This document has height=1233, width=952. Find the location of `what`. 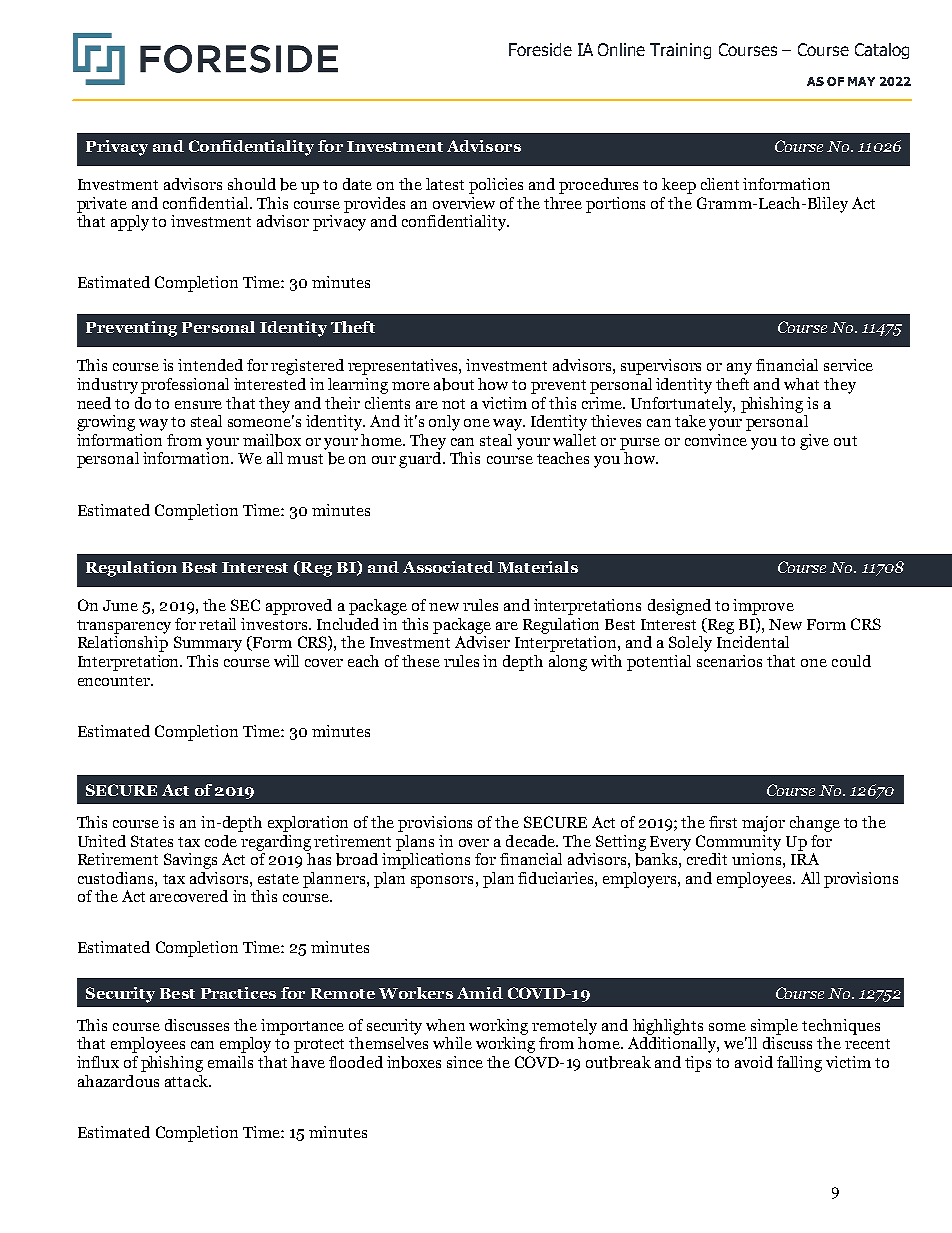

what is located at coordinates (801, 384).
